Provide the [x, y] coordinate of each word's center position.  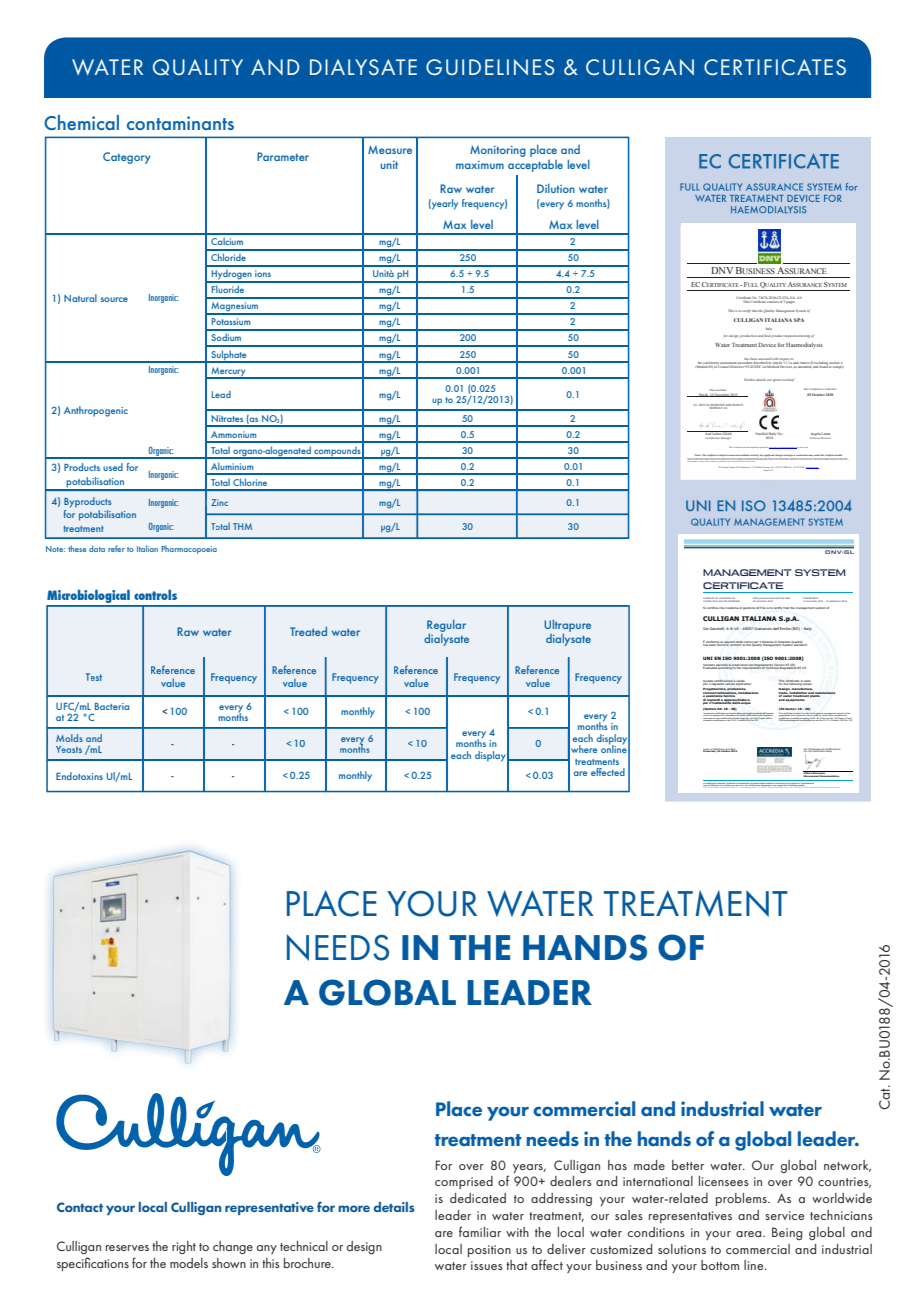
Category [127, 158]
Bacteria [112, 706]
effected [608, 772]
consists [773, 300]
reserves [127, 1248]
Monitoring [498, 151]
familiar [480, 1231]
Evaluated [710, 667]
